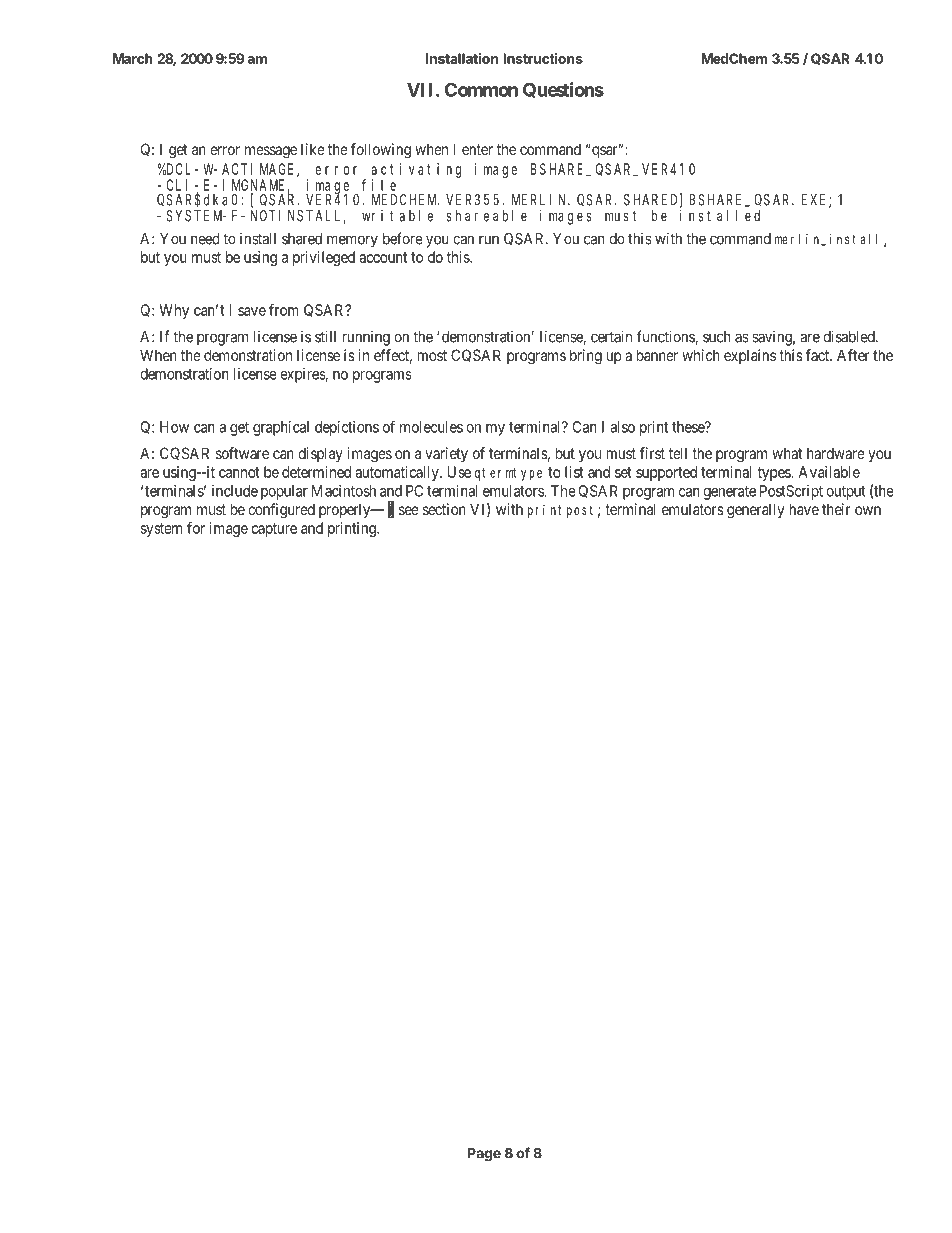 The height and width of the image is (1233, 952). Describe the element at coordinates (432, 355) in the image. I see `most` at that location.
